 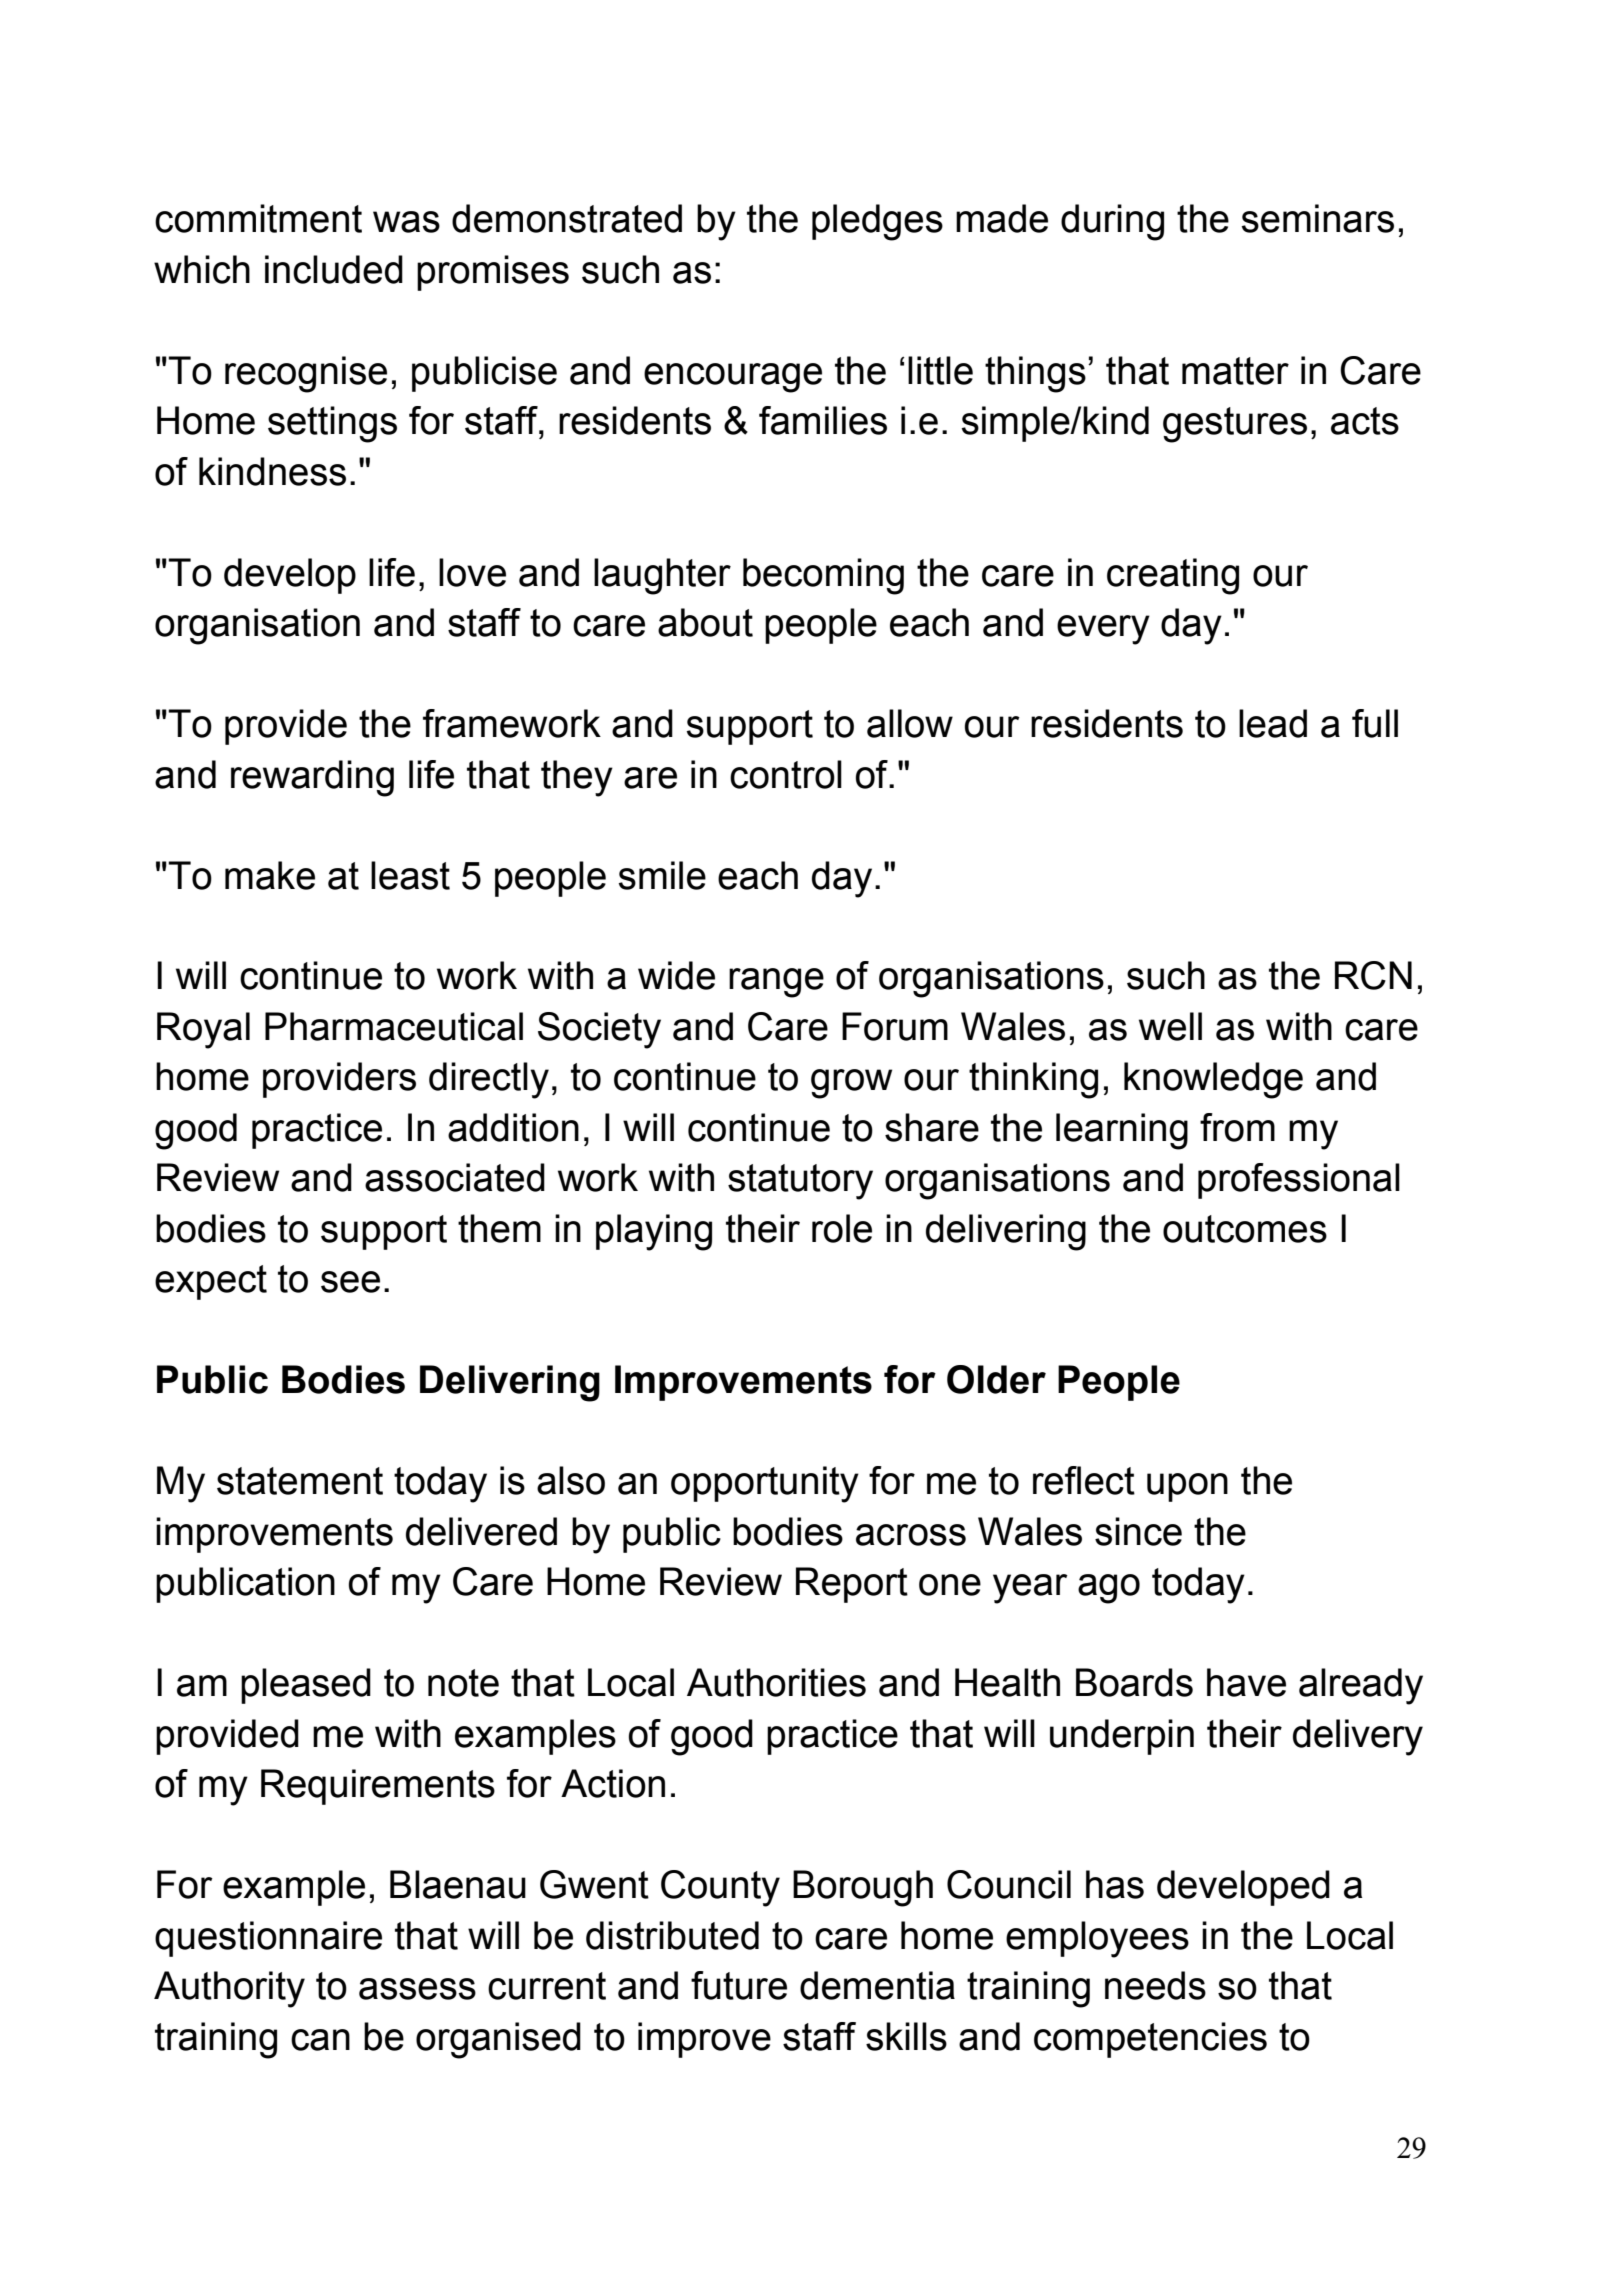 What do you see at coordinates (1318, 218) in the screenshot?
I see `seminars` at bounding box center [1318, 218].
